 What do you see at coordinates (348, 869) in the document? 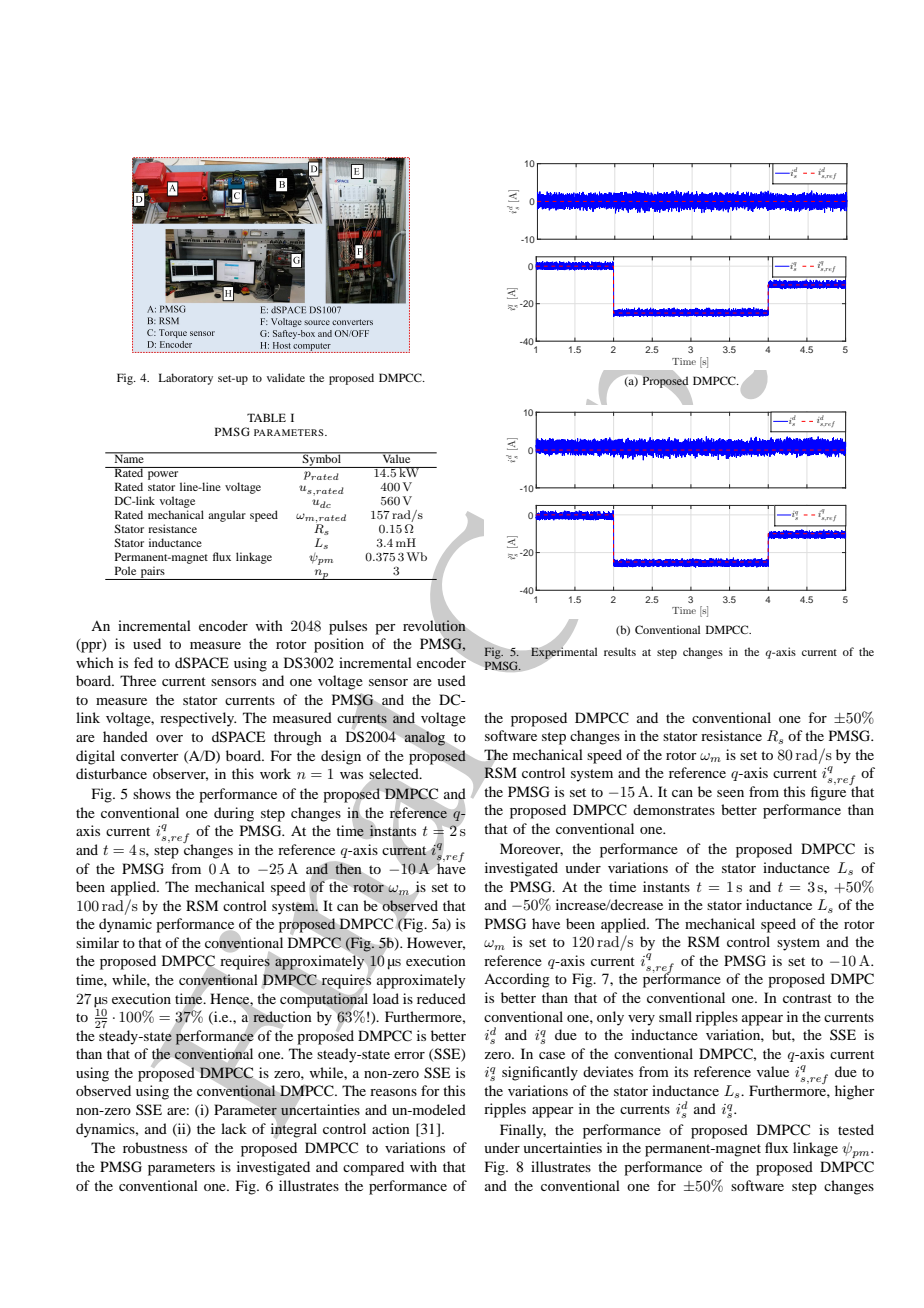
I see `then` at bounding box center [348, 869].
